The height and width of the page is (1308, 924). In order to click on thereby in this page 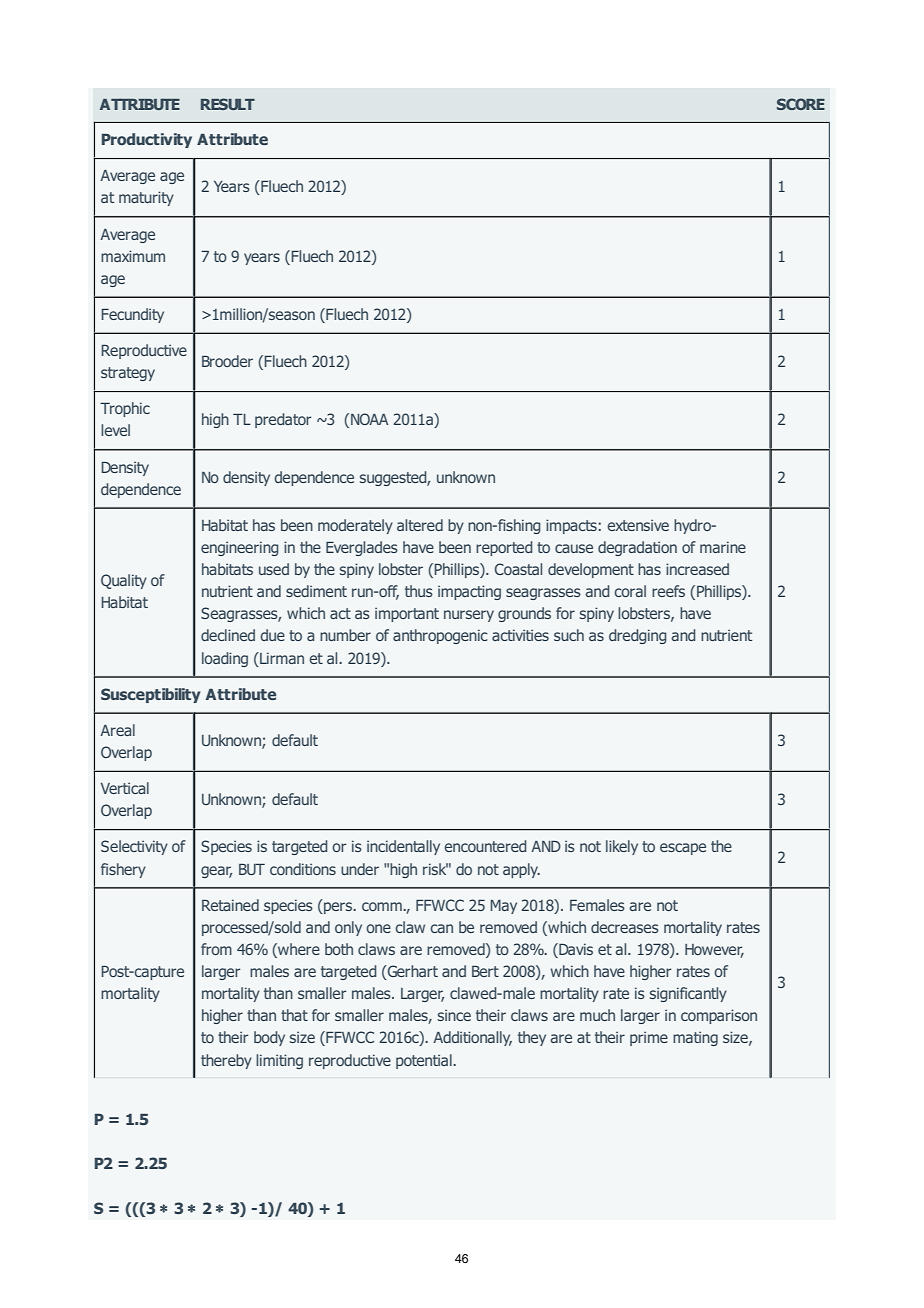, I will do `click(226, 1061)`.
